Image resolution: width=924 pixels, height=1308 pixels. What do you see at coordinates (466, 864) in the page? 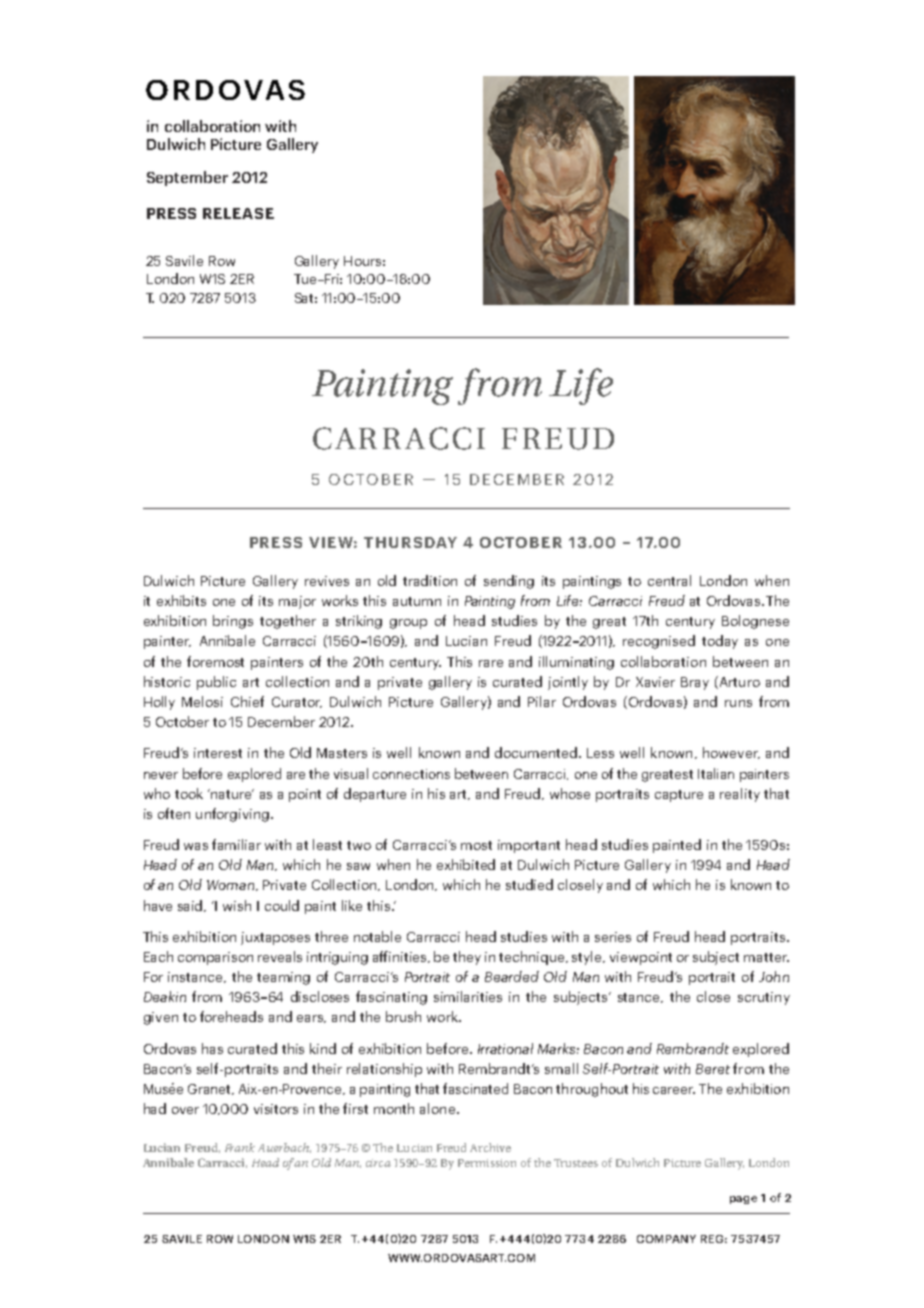
I see `exhibited` at bounding box center [466, 864].
